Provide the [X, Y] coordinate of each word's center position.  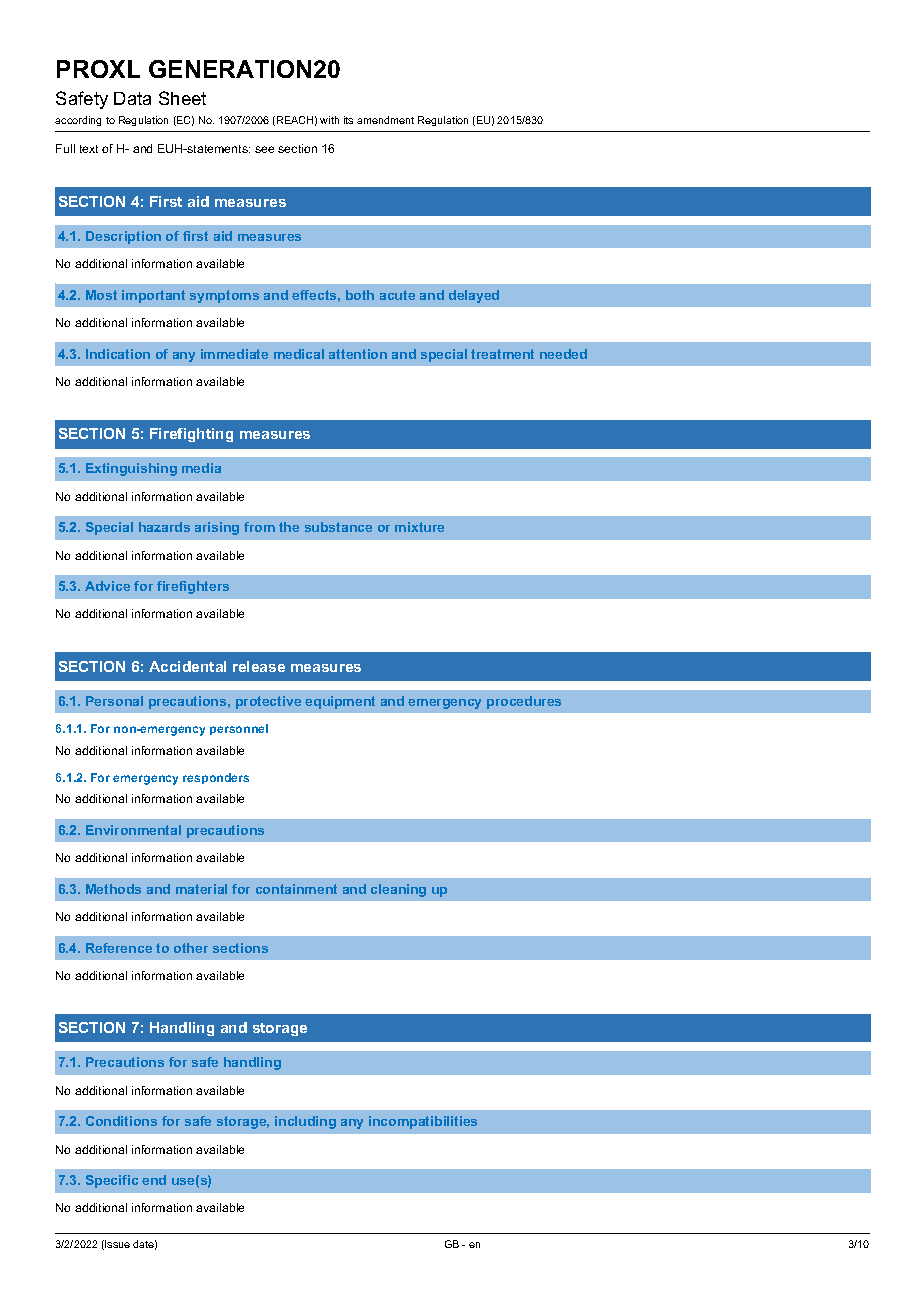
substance [338, 527]
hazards [164, 527]
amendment [385, 120]
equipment [340, 702]
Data [132, 98]
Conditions [121, 1121]
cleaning [398, 890]
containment [296, 889]
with [329, 120]
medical [299, 354]
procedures [524, 702]
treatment [502, 354]
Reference [119, 948]
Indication [118, 354]
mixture [419, 527]
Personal [114, 701]
